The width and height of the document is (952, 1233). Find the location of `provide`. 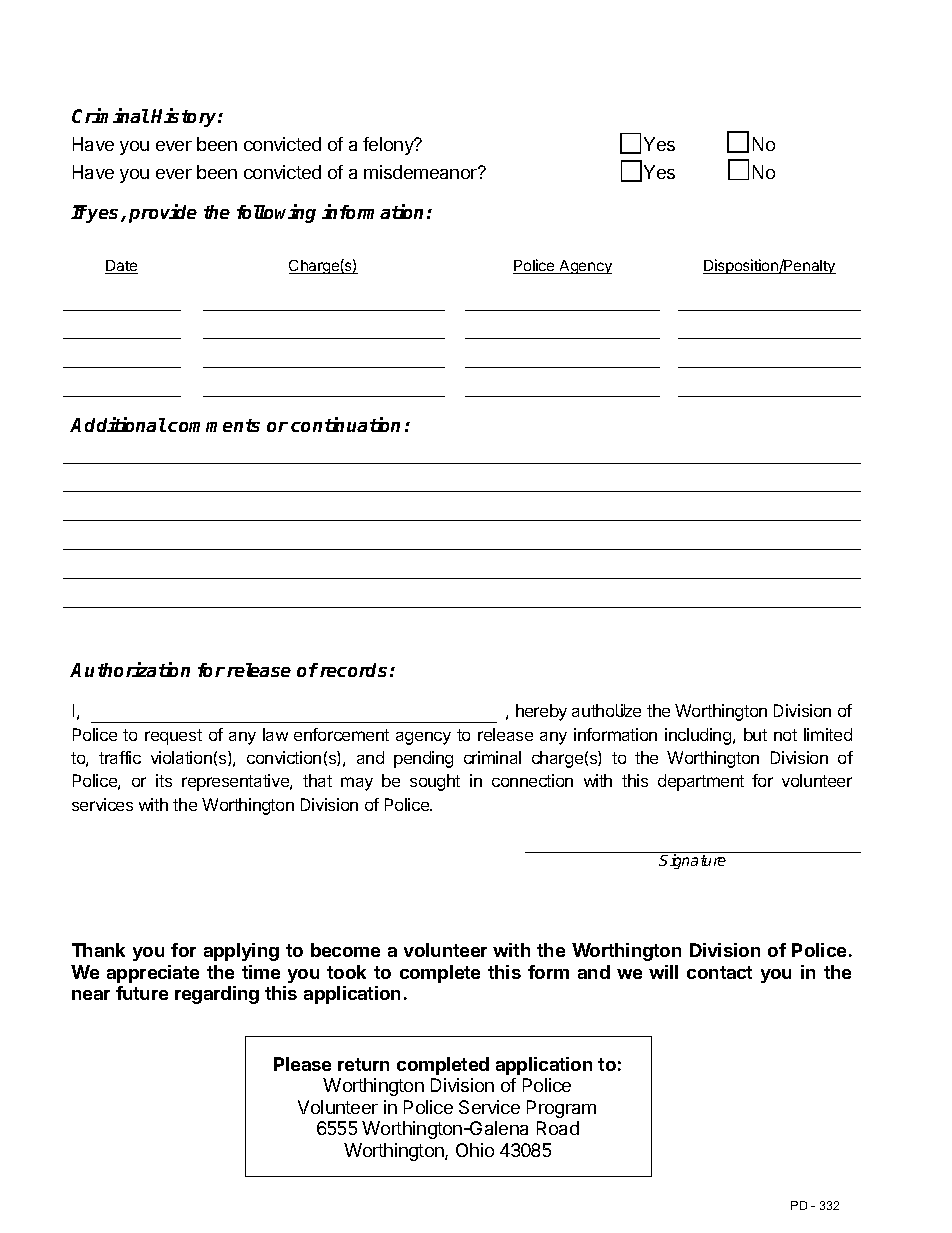

provide is located at coordinates (163, 213).
